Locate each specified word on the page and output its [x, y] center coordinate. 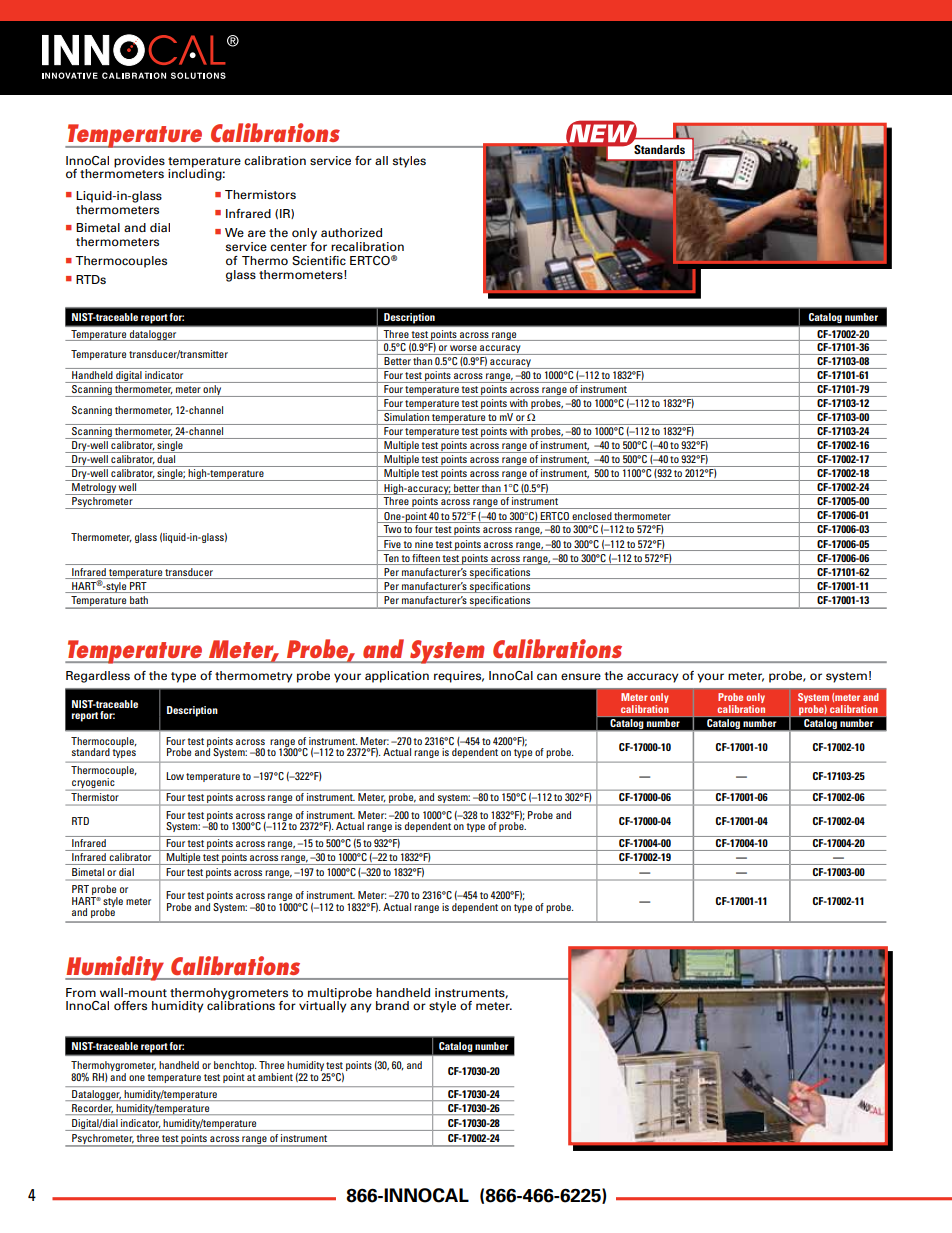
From [81, 992]
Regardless [98, 677]
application [397, 677]
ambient [275, 1077]
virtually [323, 1006]
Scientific [319, 260]
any [361, 1008]
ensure [581, 676]
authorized [351, 232]
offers [130, 1005]
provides [139, 162]
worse [463, 348]
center [288, 247]
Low [175, 776]
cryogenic [93, 783]
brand [392, 1005]
